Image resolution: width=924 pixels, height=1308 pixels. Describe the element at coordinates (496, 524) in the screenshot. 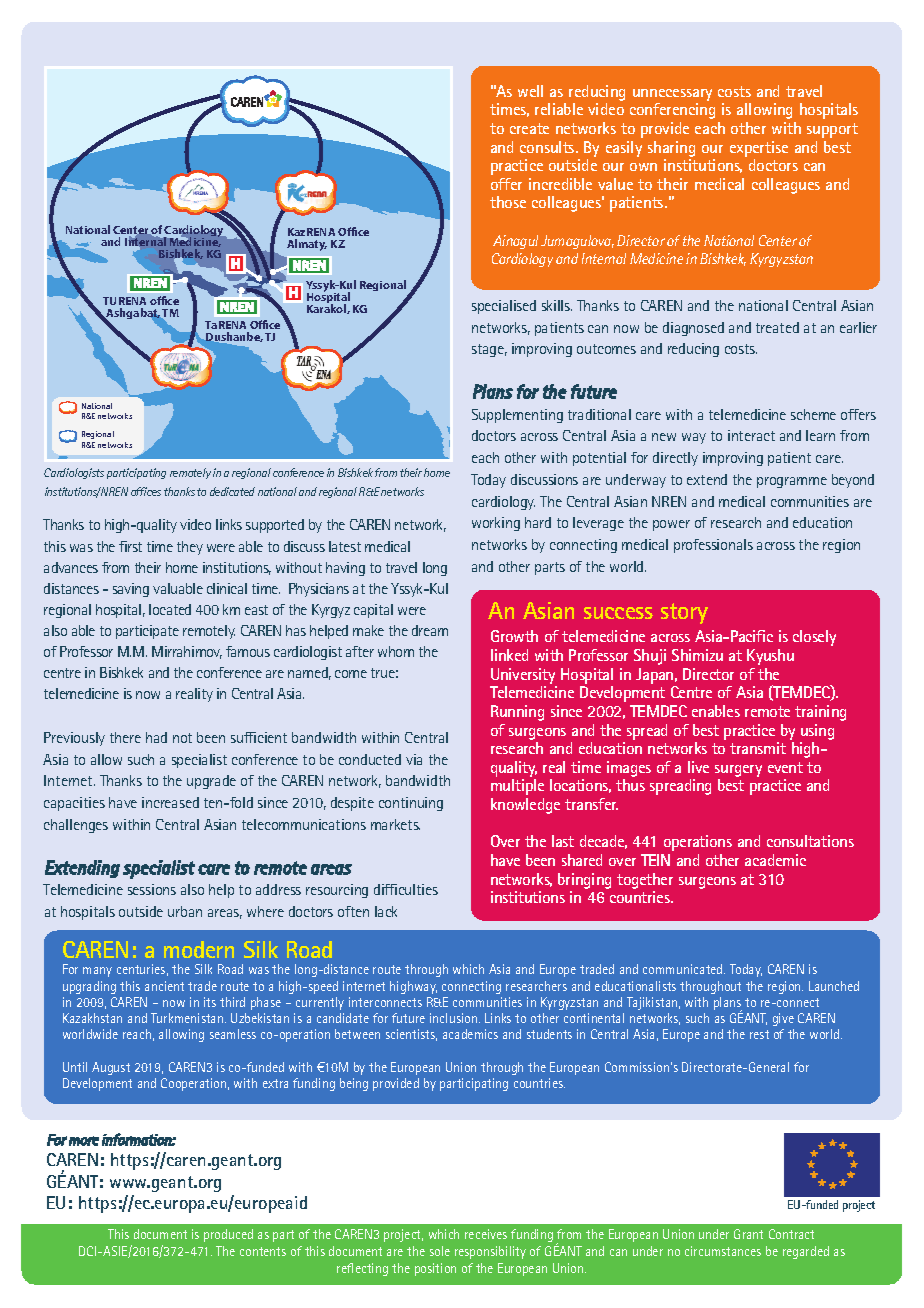

I see `working` at that location.
